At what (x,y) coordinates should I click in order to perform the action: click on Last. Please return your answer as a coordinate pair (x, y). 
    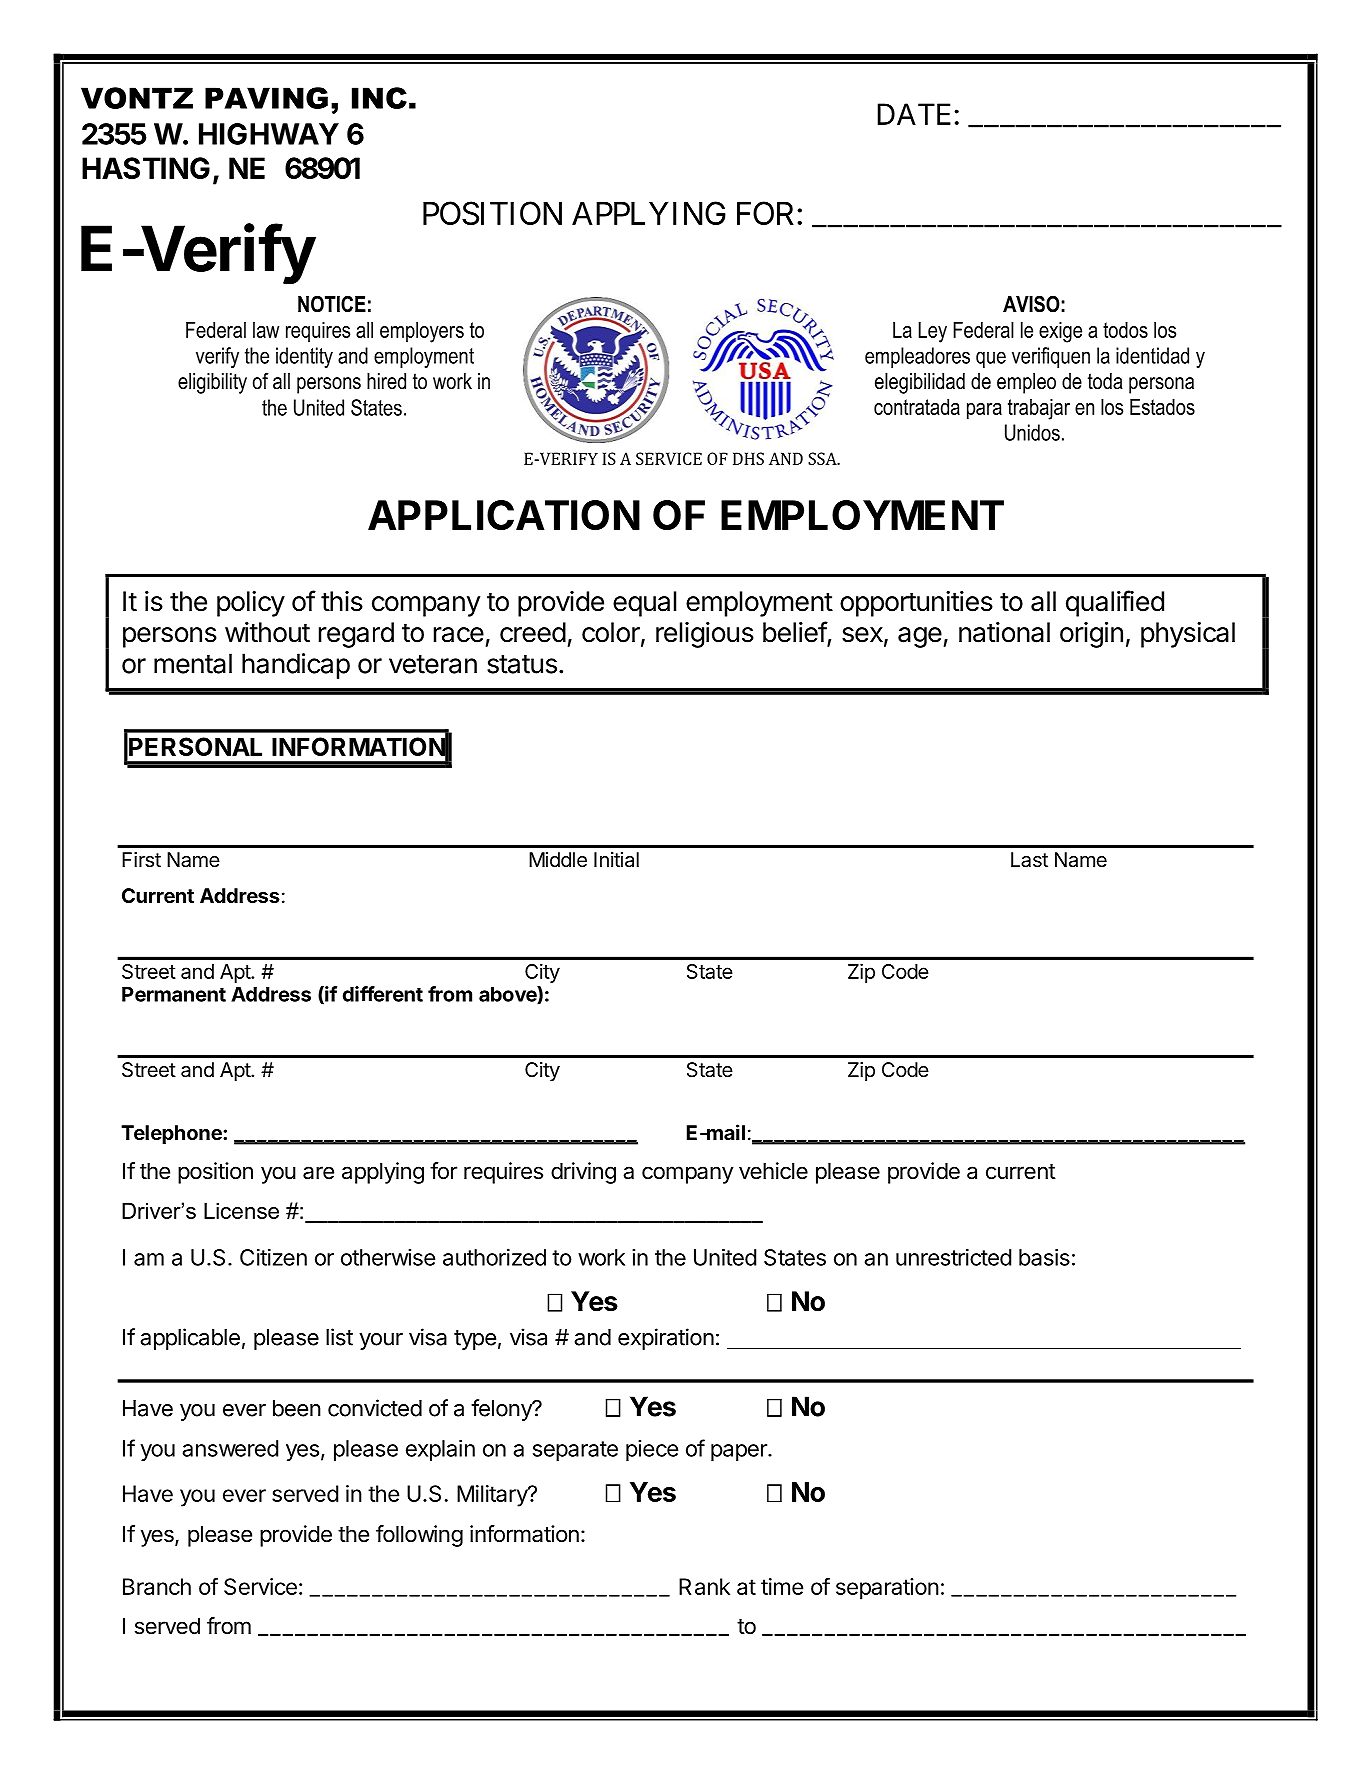
    Looking at the image, I should click on (1029, 860).
